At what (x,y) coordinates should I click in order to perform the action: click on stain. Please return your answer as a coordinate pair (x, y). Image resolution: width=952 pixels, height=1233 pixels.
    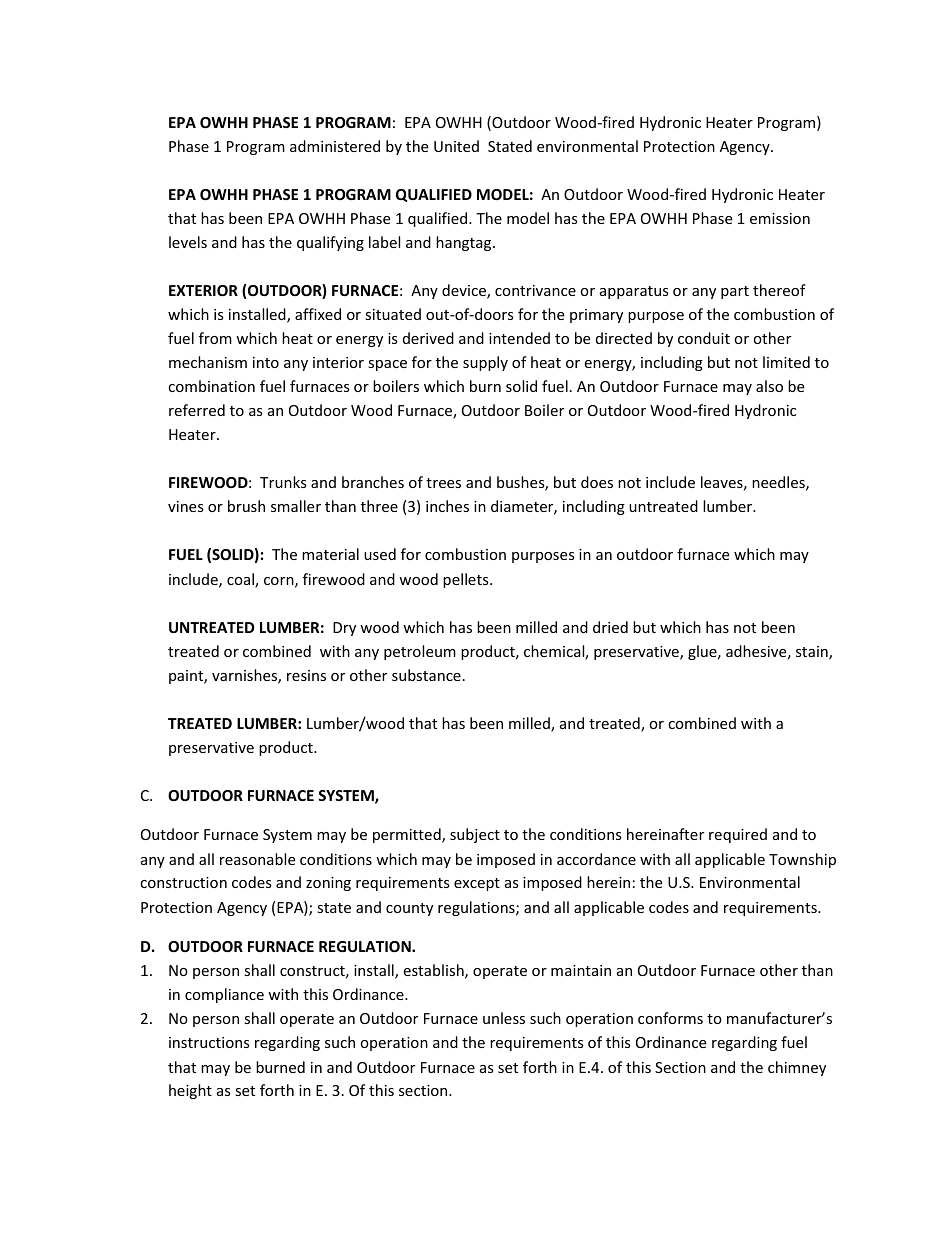
    Looking at the image, I should click on (813, 653).
